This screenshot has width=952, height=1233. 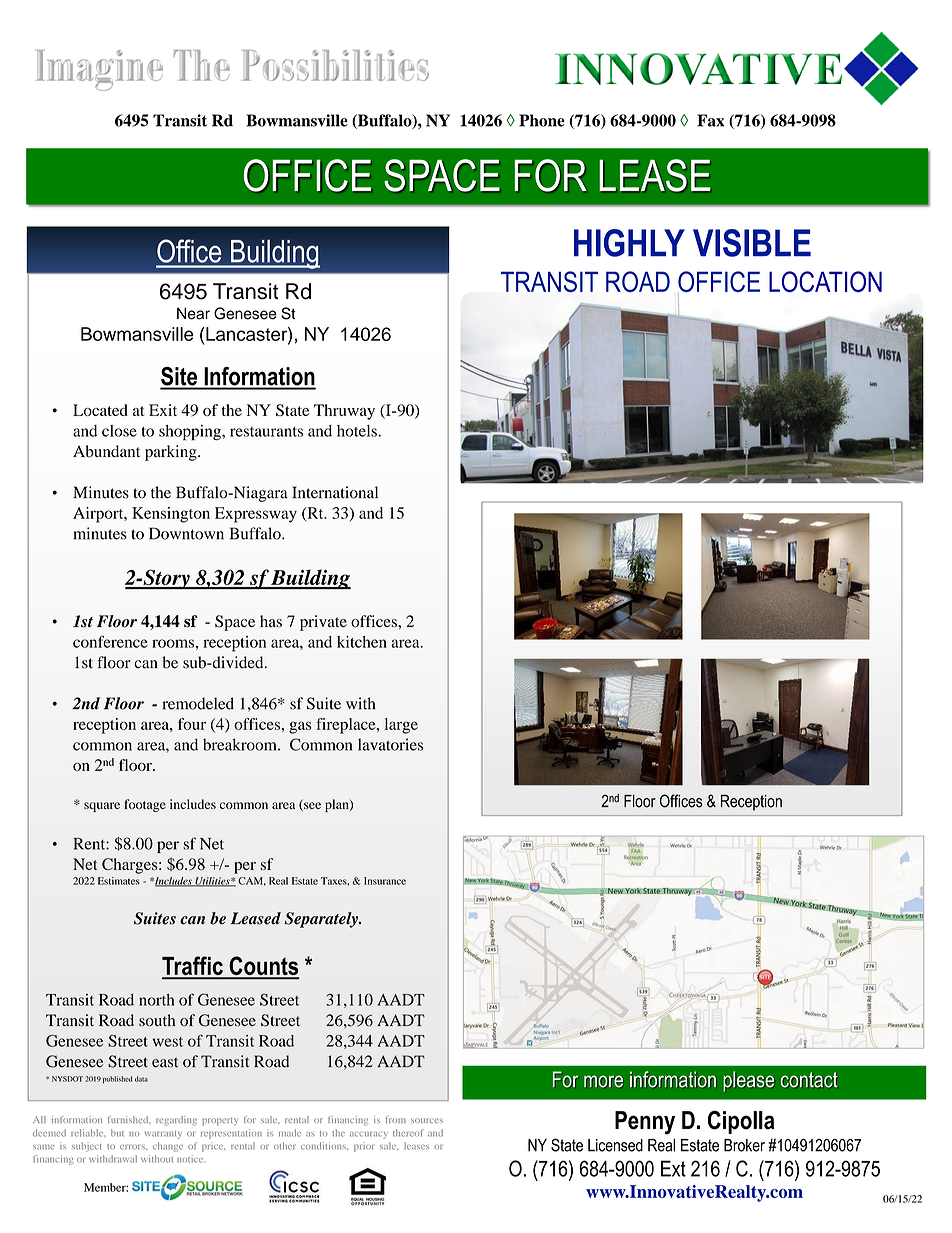 I want to click on LOCATION, so click(x=825, y=281).
